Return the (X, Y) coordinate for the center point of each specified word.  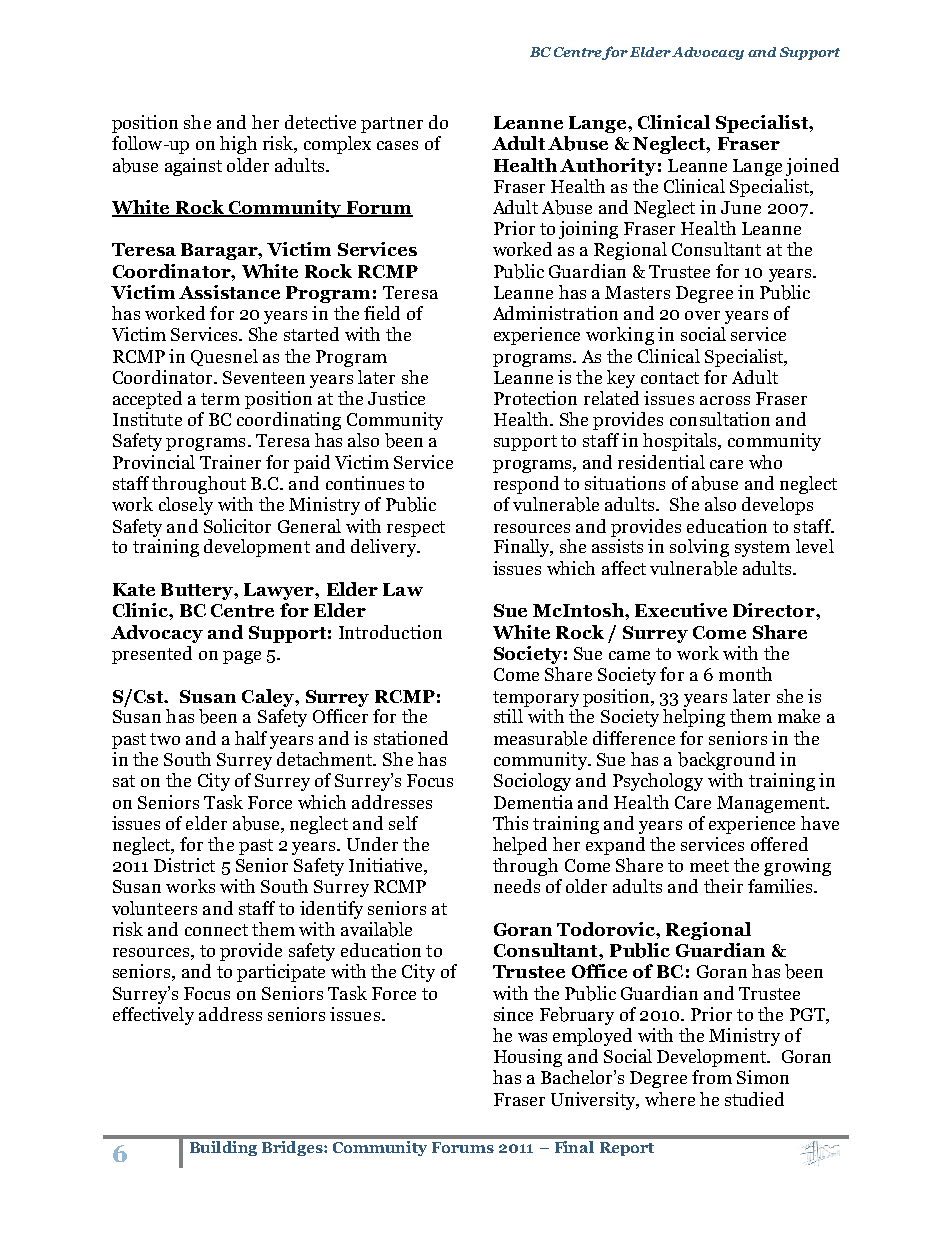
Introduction (390, 632)
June (741, 207)
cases (397, 145)
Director (775, 610)
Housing (528, 1058)
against (193, 167)
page (242, 657)
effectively (153, 1016)
